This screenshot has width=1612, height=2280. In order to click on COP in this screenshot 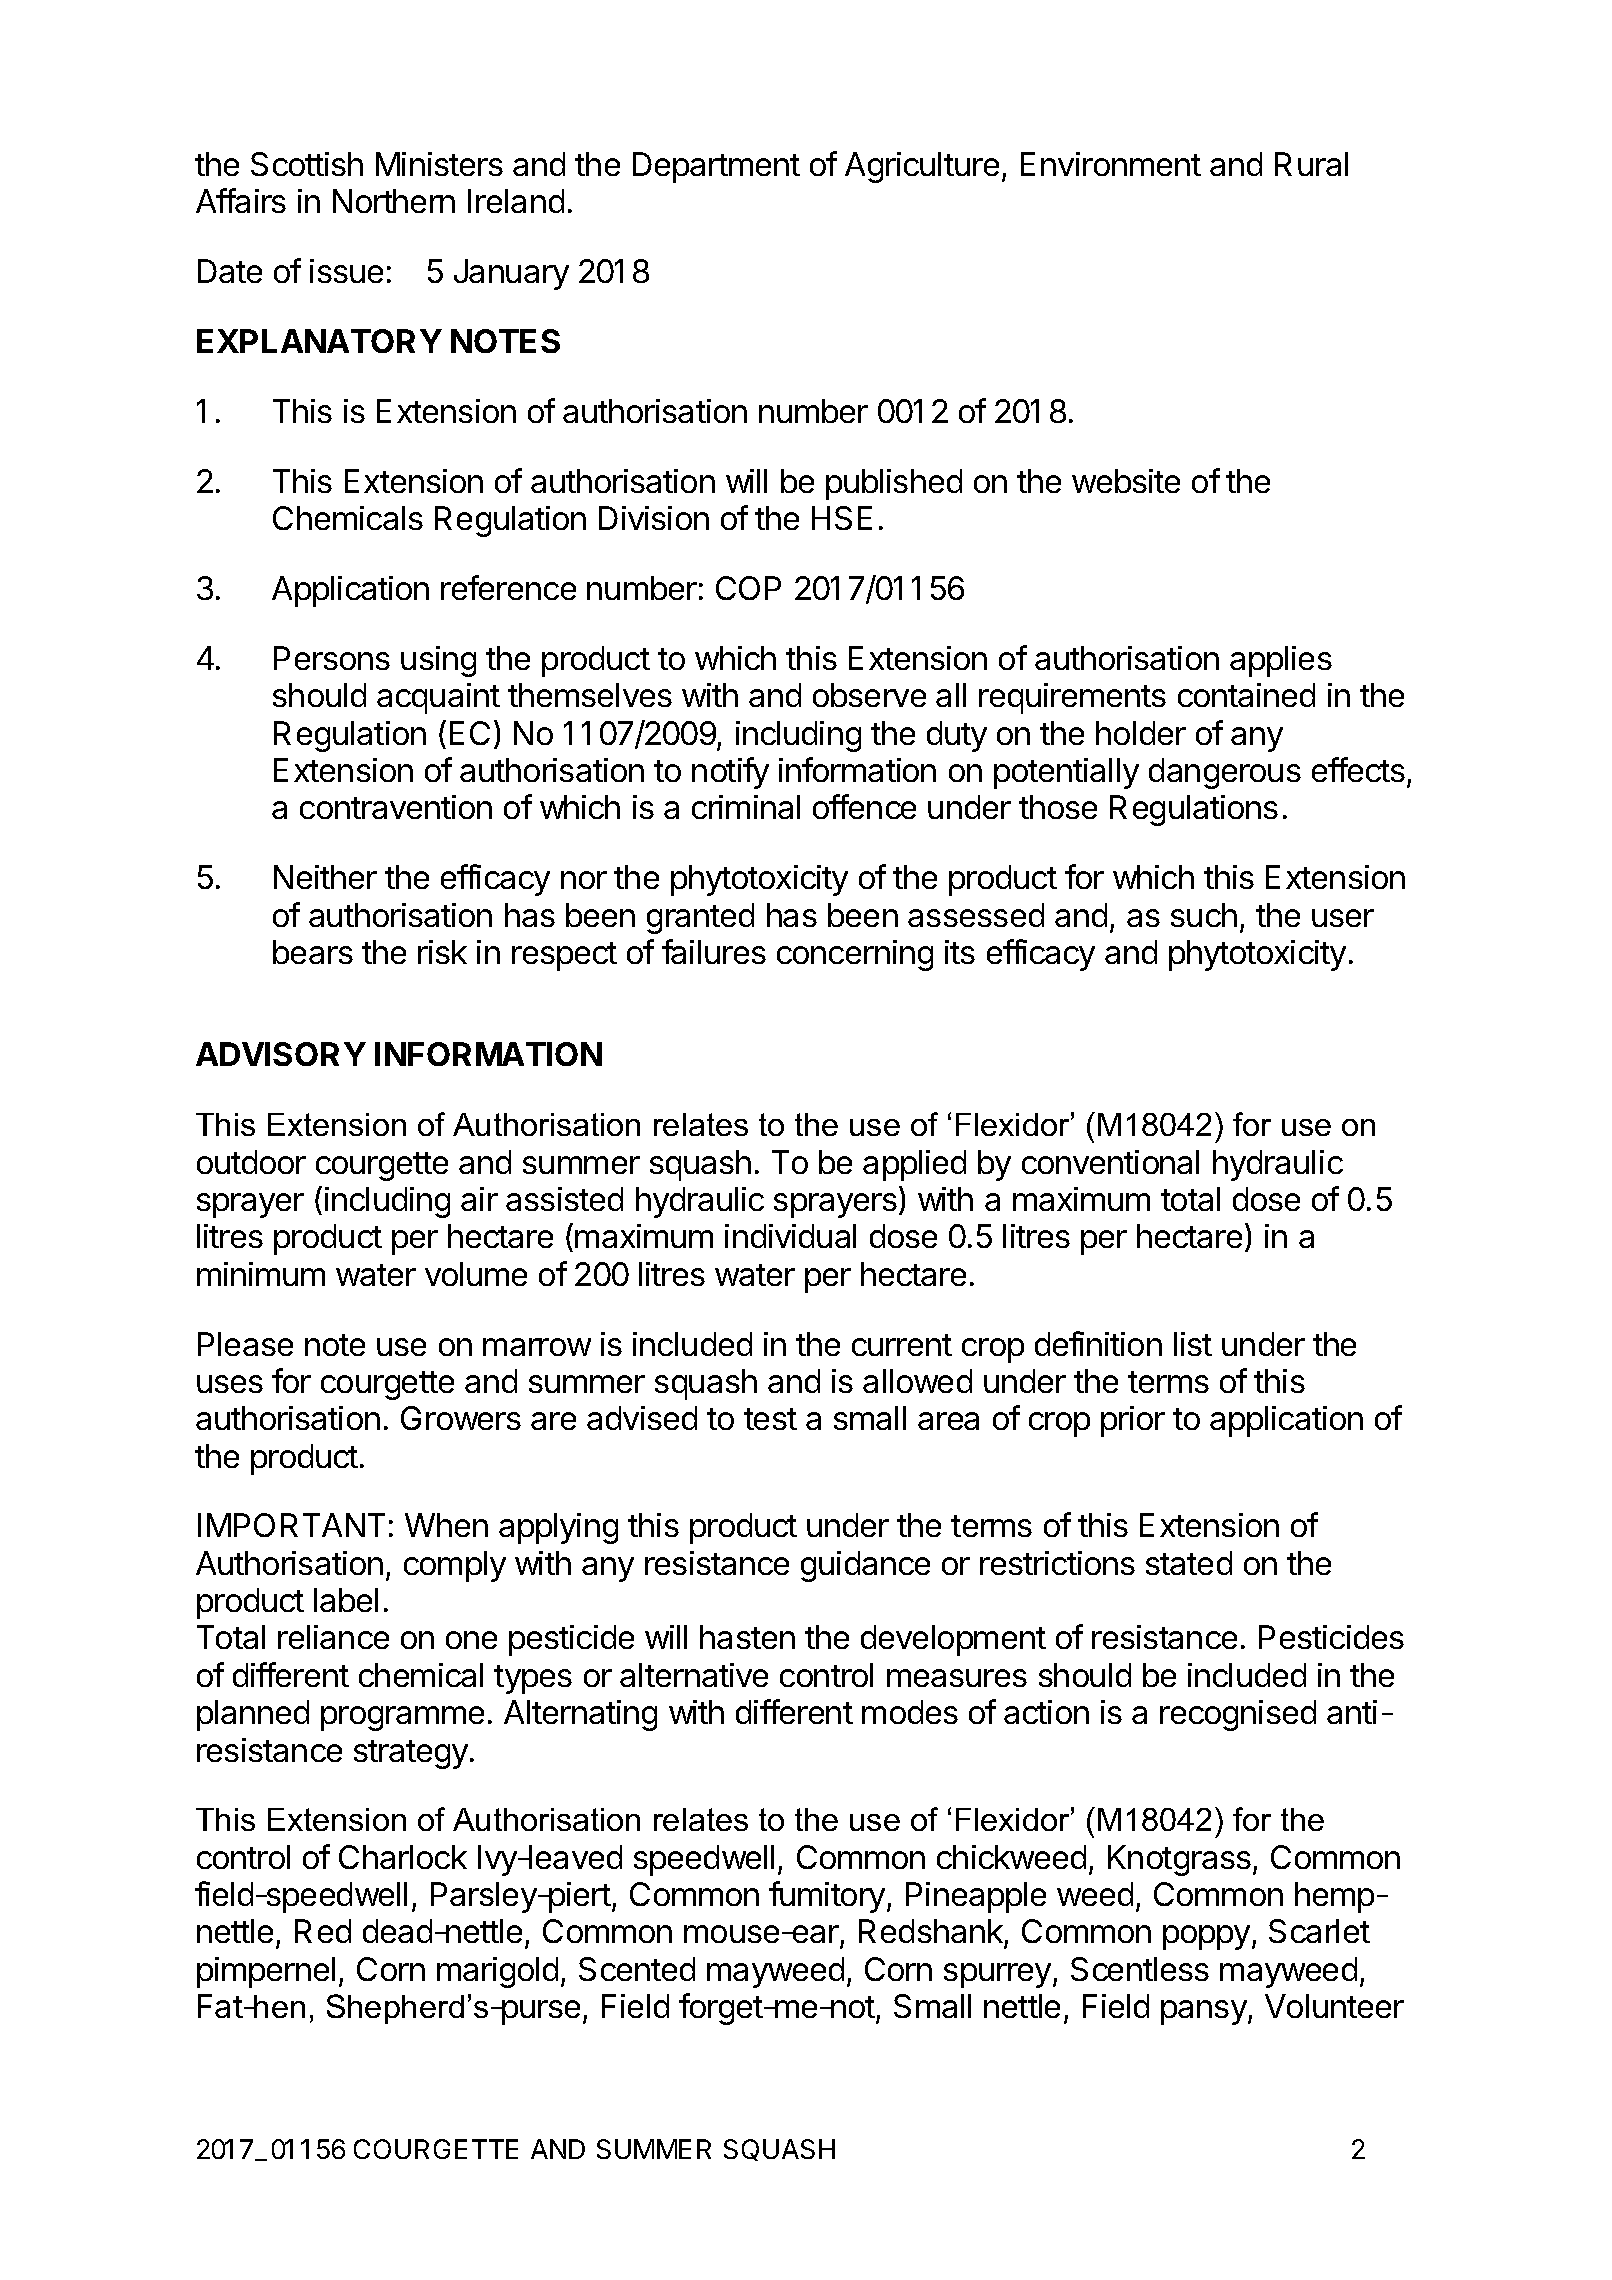, I will do `click(748, 588)`.
